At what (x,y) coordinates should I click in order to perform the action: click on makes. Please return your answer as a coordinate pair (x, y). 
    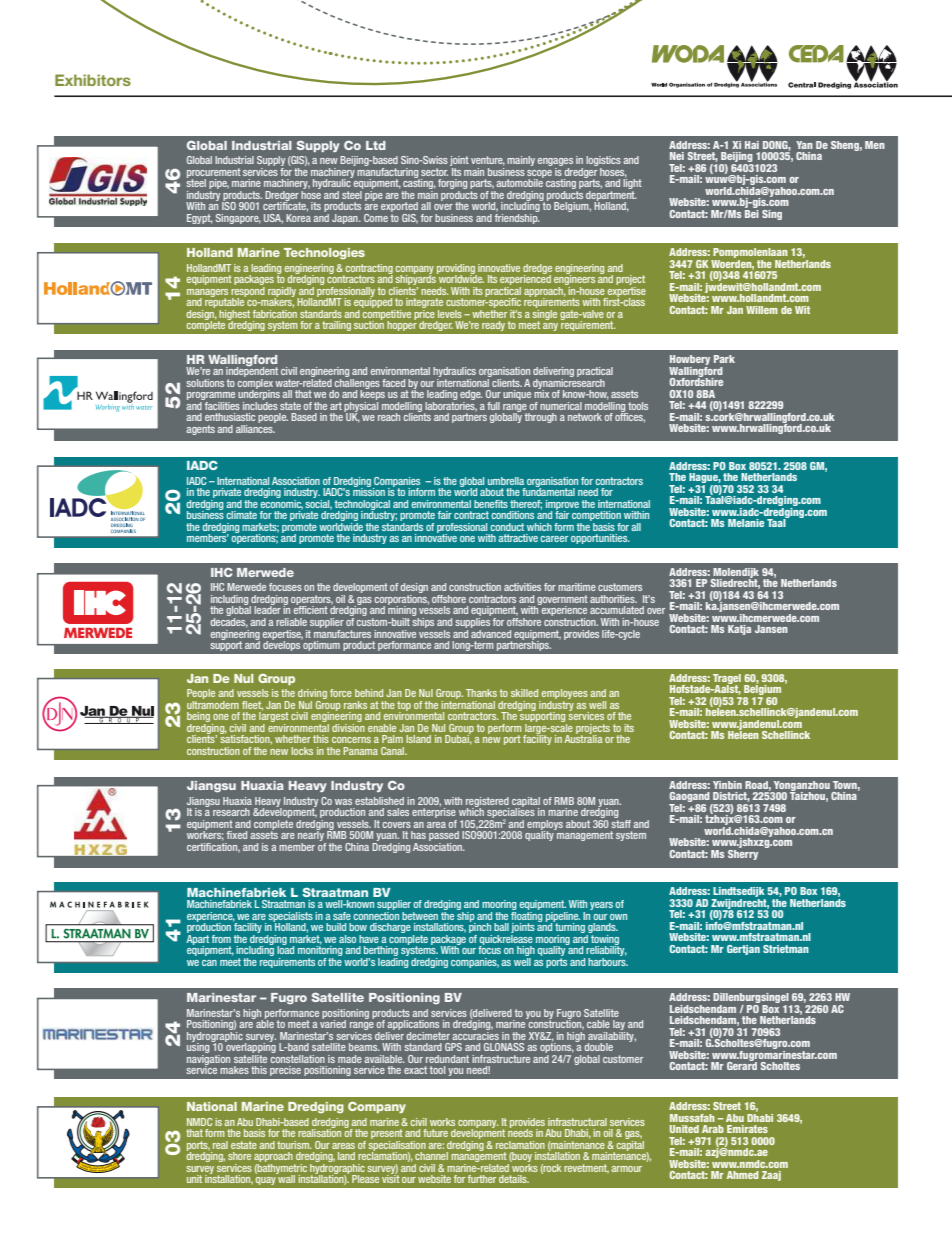
    Looking at the image, I should click on (234, 1070).
